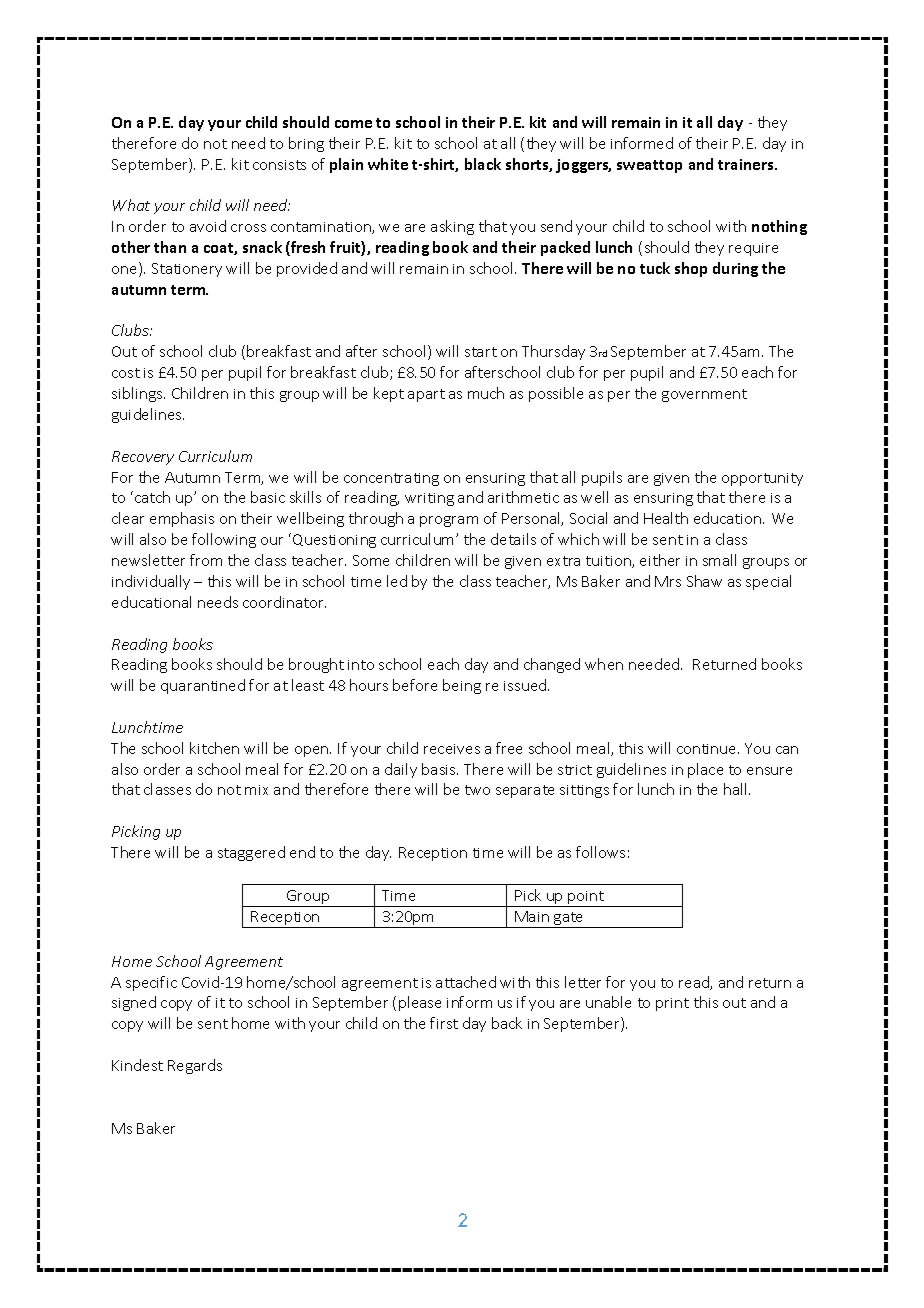  I want to click on receives, so click(452, 749).
